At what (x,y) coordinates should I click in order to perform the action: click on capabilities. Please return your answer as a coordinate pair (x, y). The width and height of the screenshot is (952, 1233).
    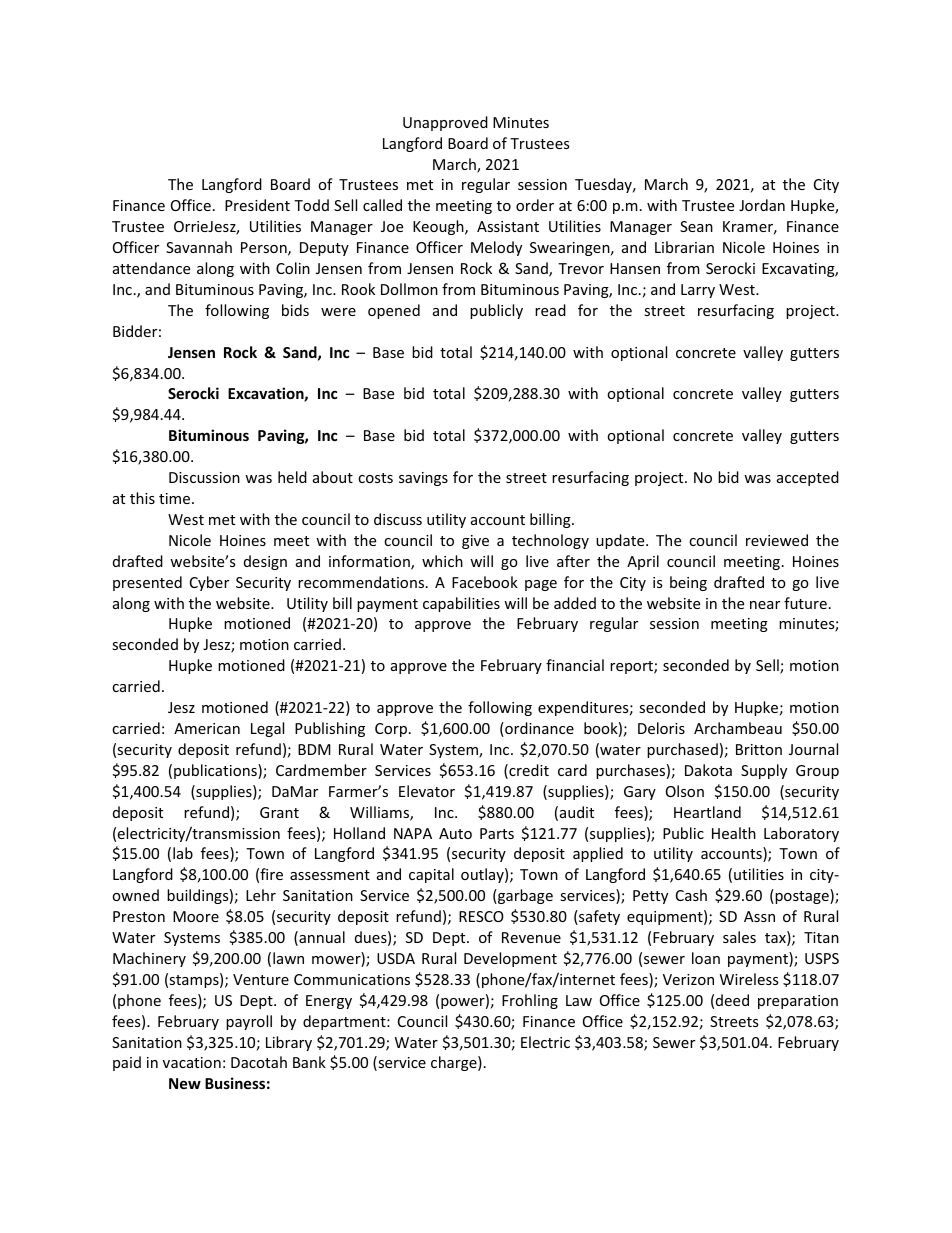
    Looking at the image, I should click on (461, 604).
